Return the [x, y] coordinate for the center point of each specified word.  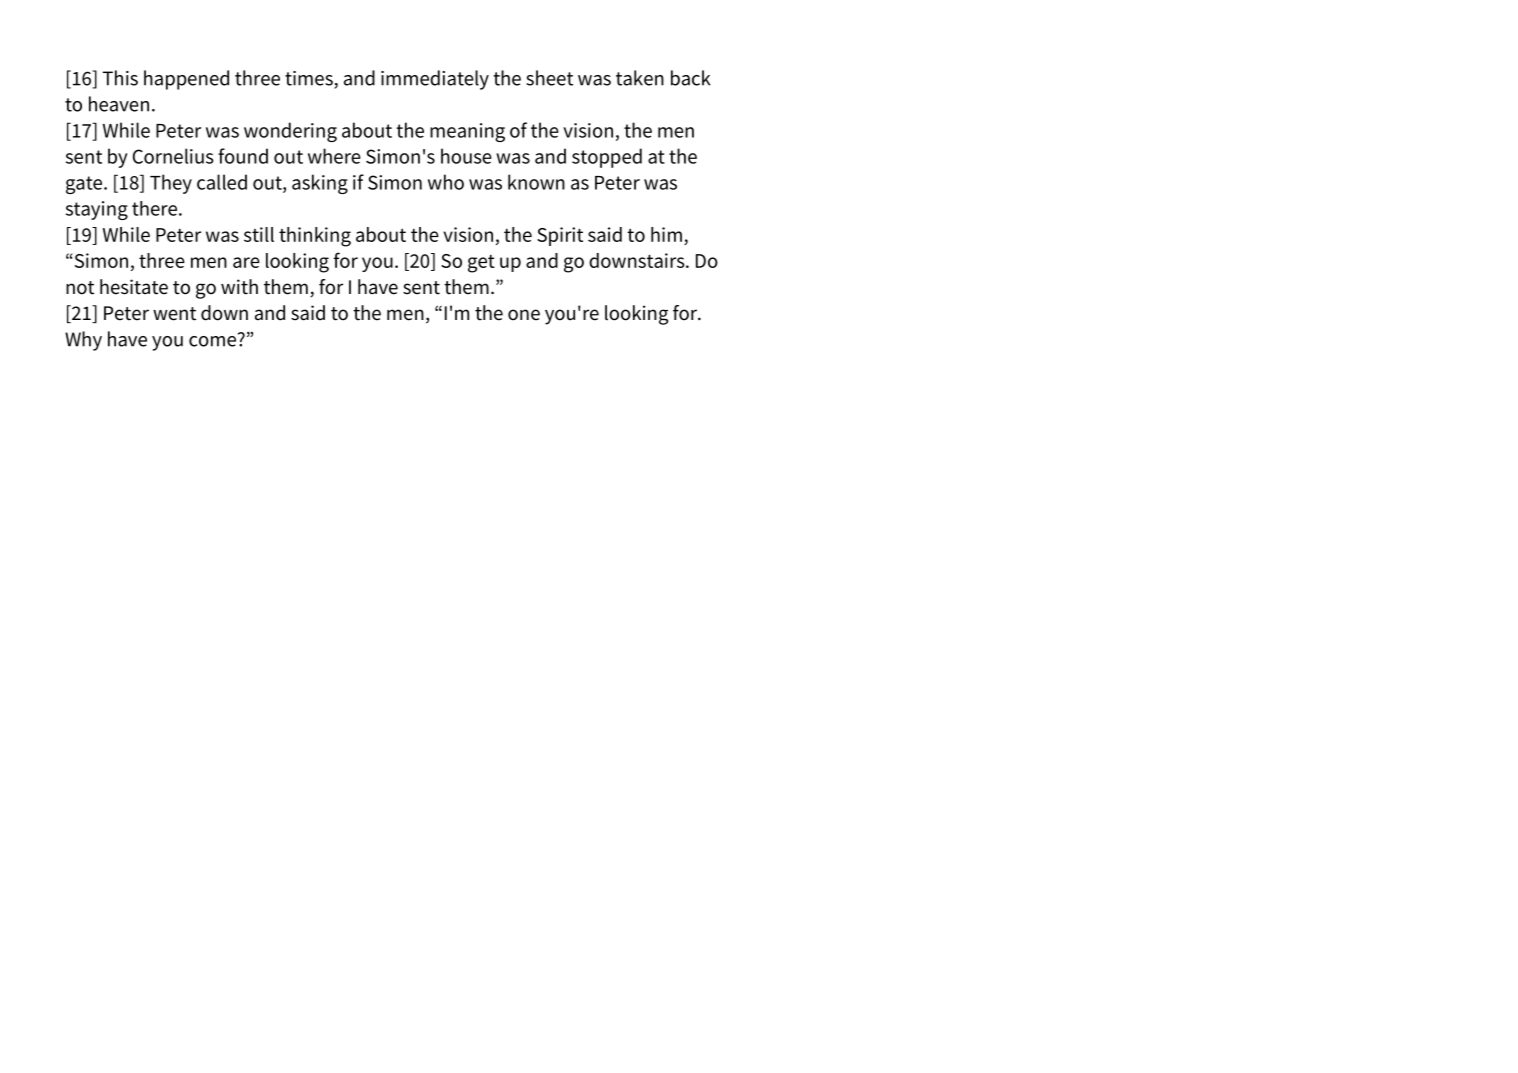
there [154, 208]
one [524, 315]
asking [320, 184]
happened [186, 80]
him [666, 234]
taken [640, 78]
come [212, 341]
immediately [435, 80]
